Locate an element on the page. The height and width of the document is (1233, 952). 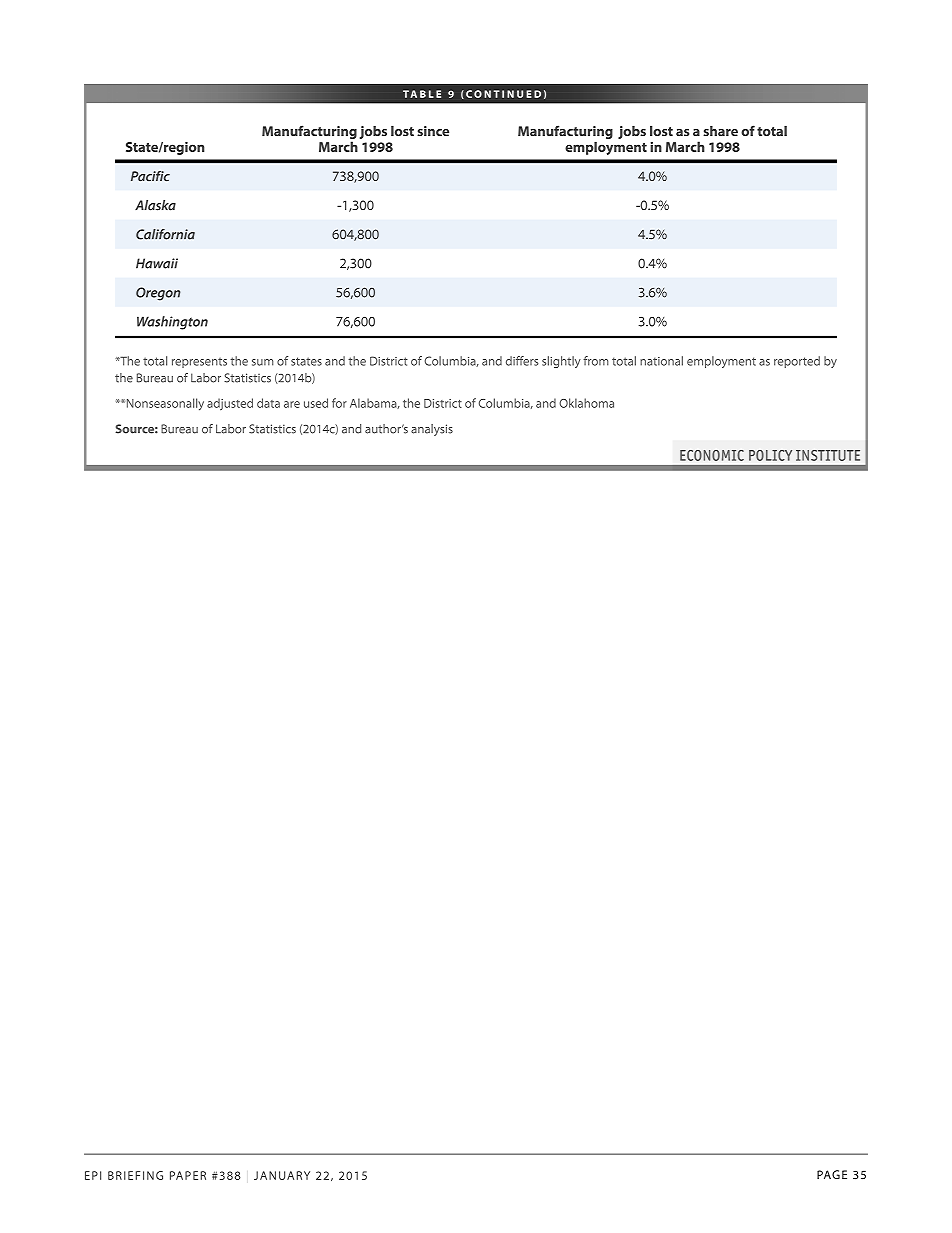
share is located at coordinates (720, 131).
